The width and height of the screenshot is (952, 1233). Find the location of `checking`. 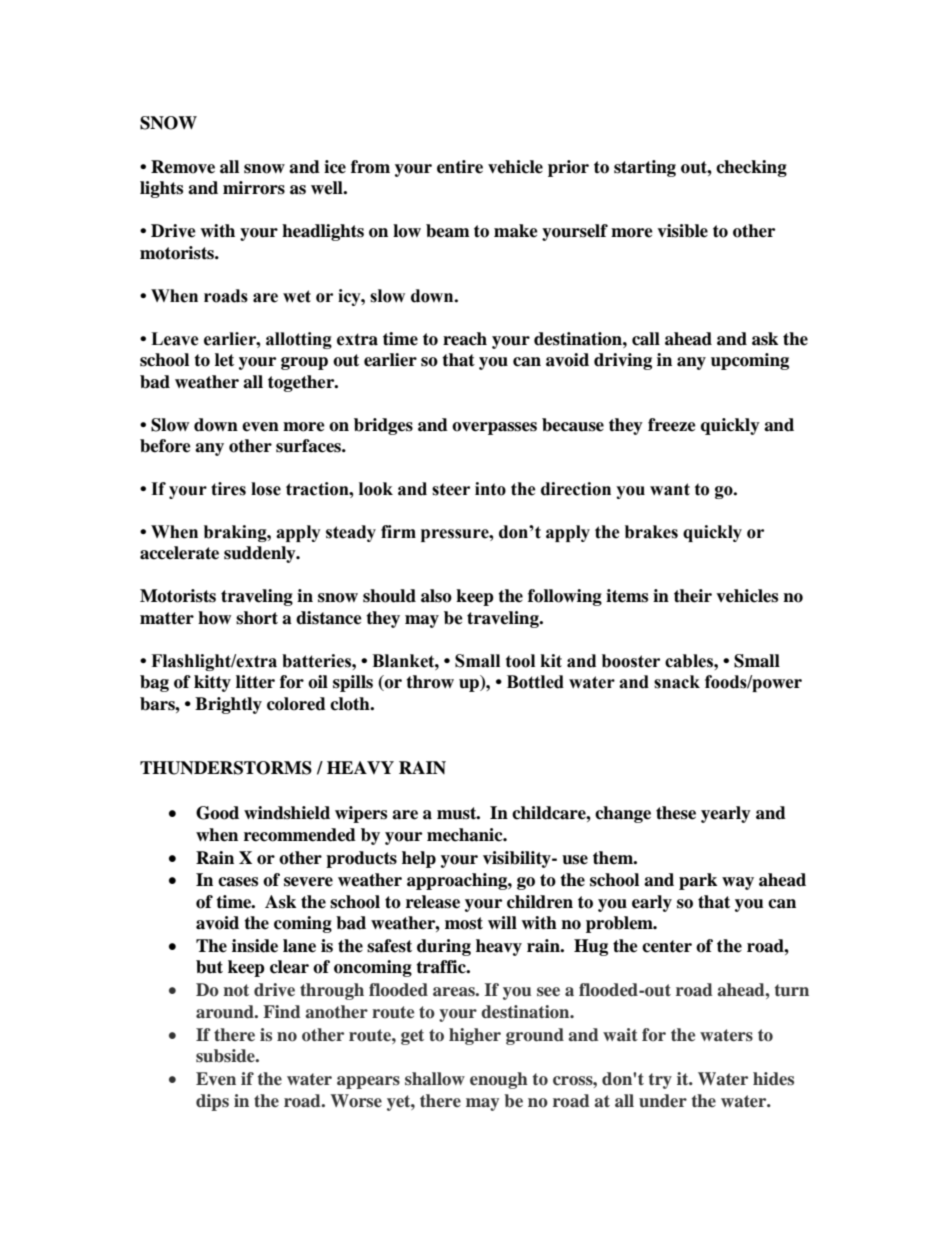

checking is located at coordinates (751, 168).
